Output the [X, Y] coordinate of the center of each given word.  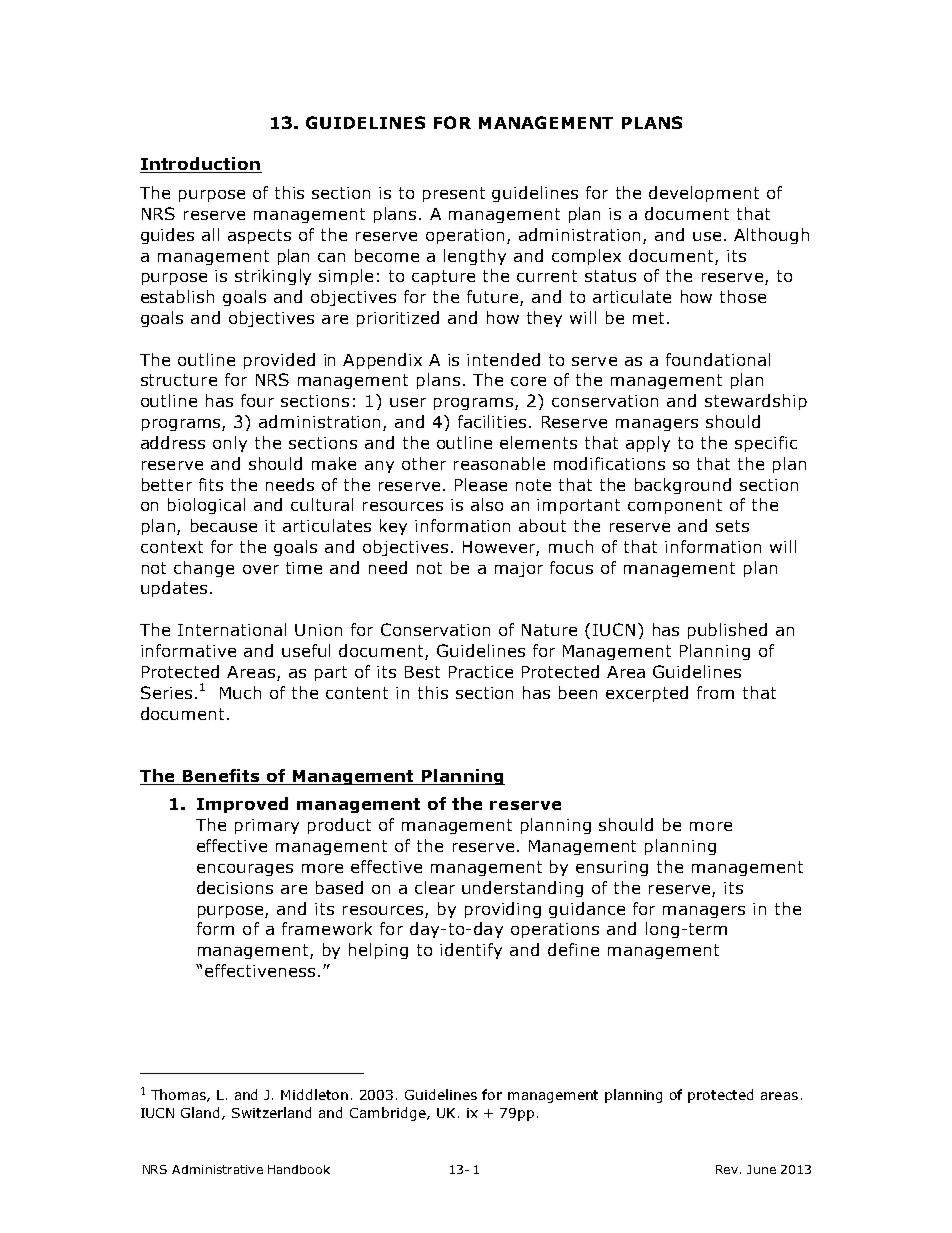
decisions [235, 887]
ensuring [612, 868]
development [704, 194]
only [230, 444]
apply [648, 444]
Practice [481, 672]
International [232, 629]
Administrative [217, 1169]
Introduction [201, 165]
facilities [492, 421]
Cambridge [389, 1114]
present [454, 194]
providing [503, 910]
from [715, 692]
